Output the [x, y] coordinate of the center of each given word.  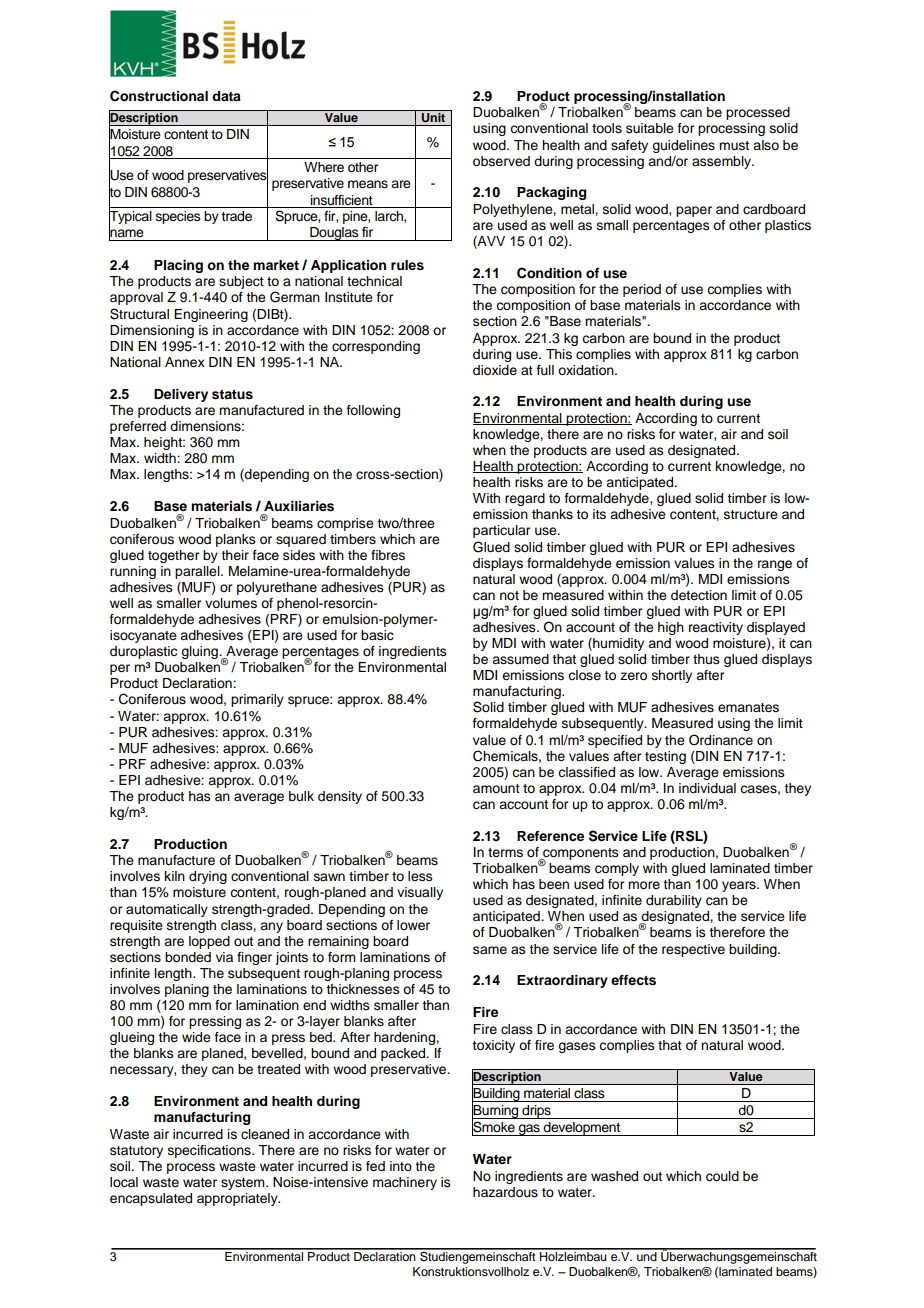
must [734, 145]
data [226, 96]
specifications [210, 1151]
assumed [520, 659]
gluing [200, 652]
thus [706, 659]
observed [501, 161]
